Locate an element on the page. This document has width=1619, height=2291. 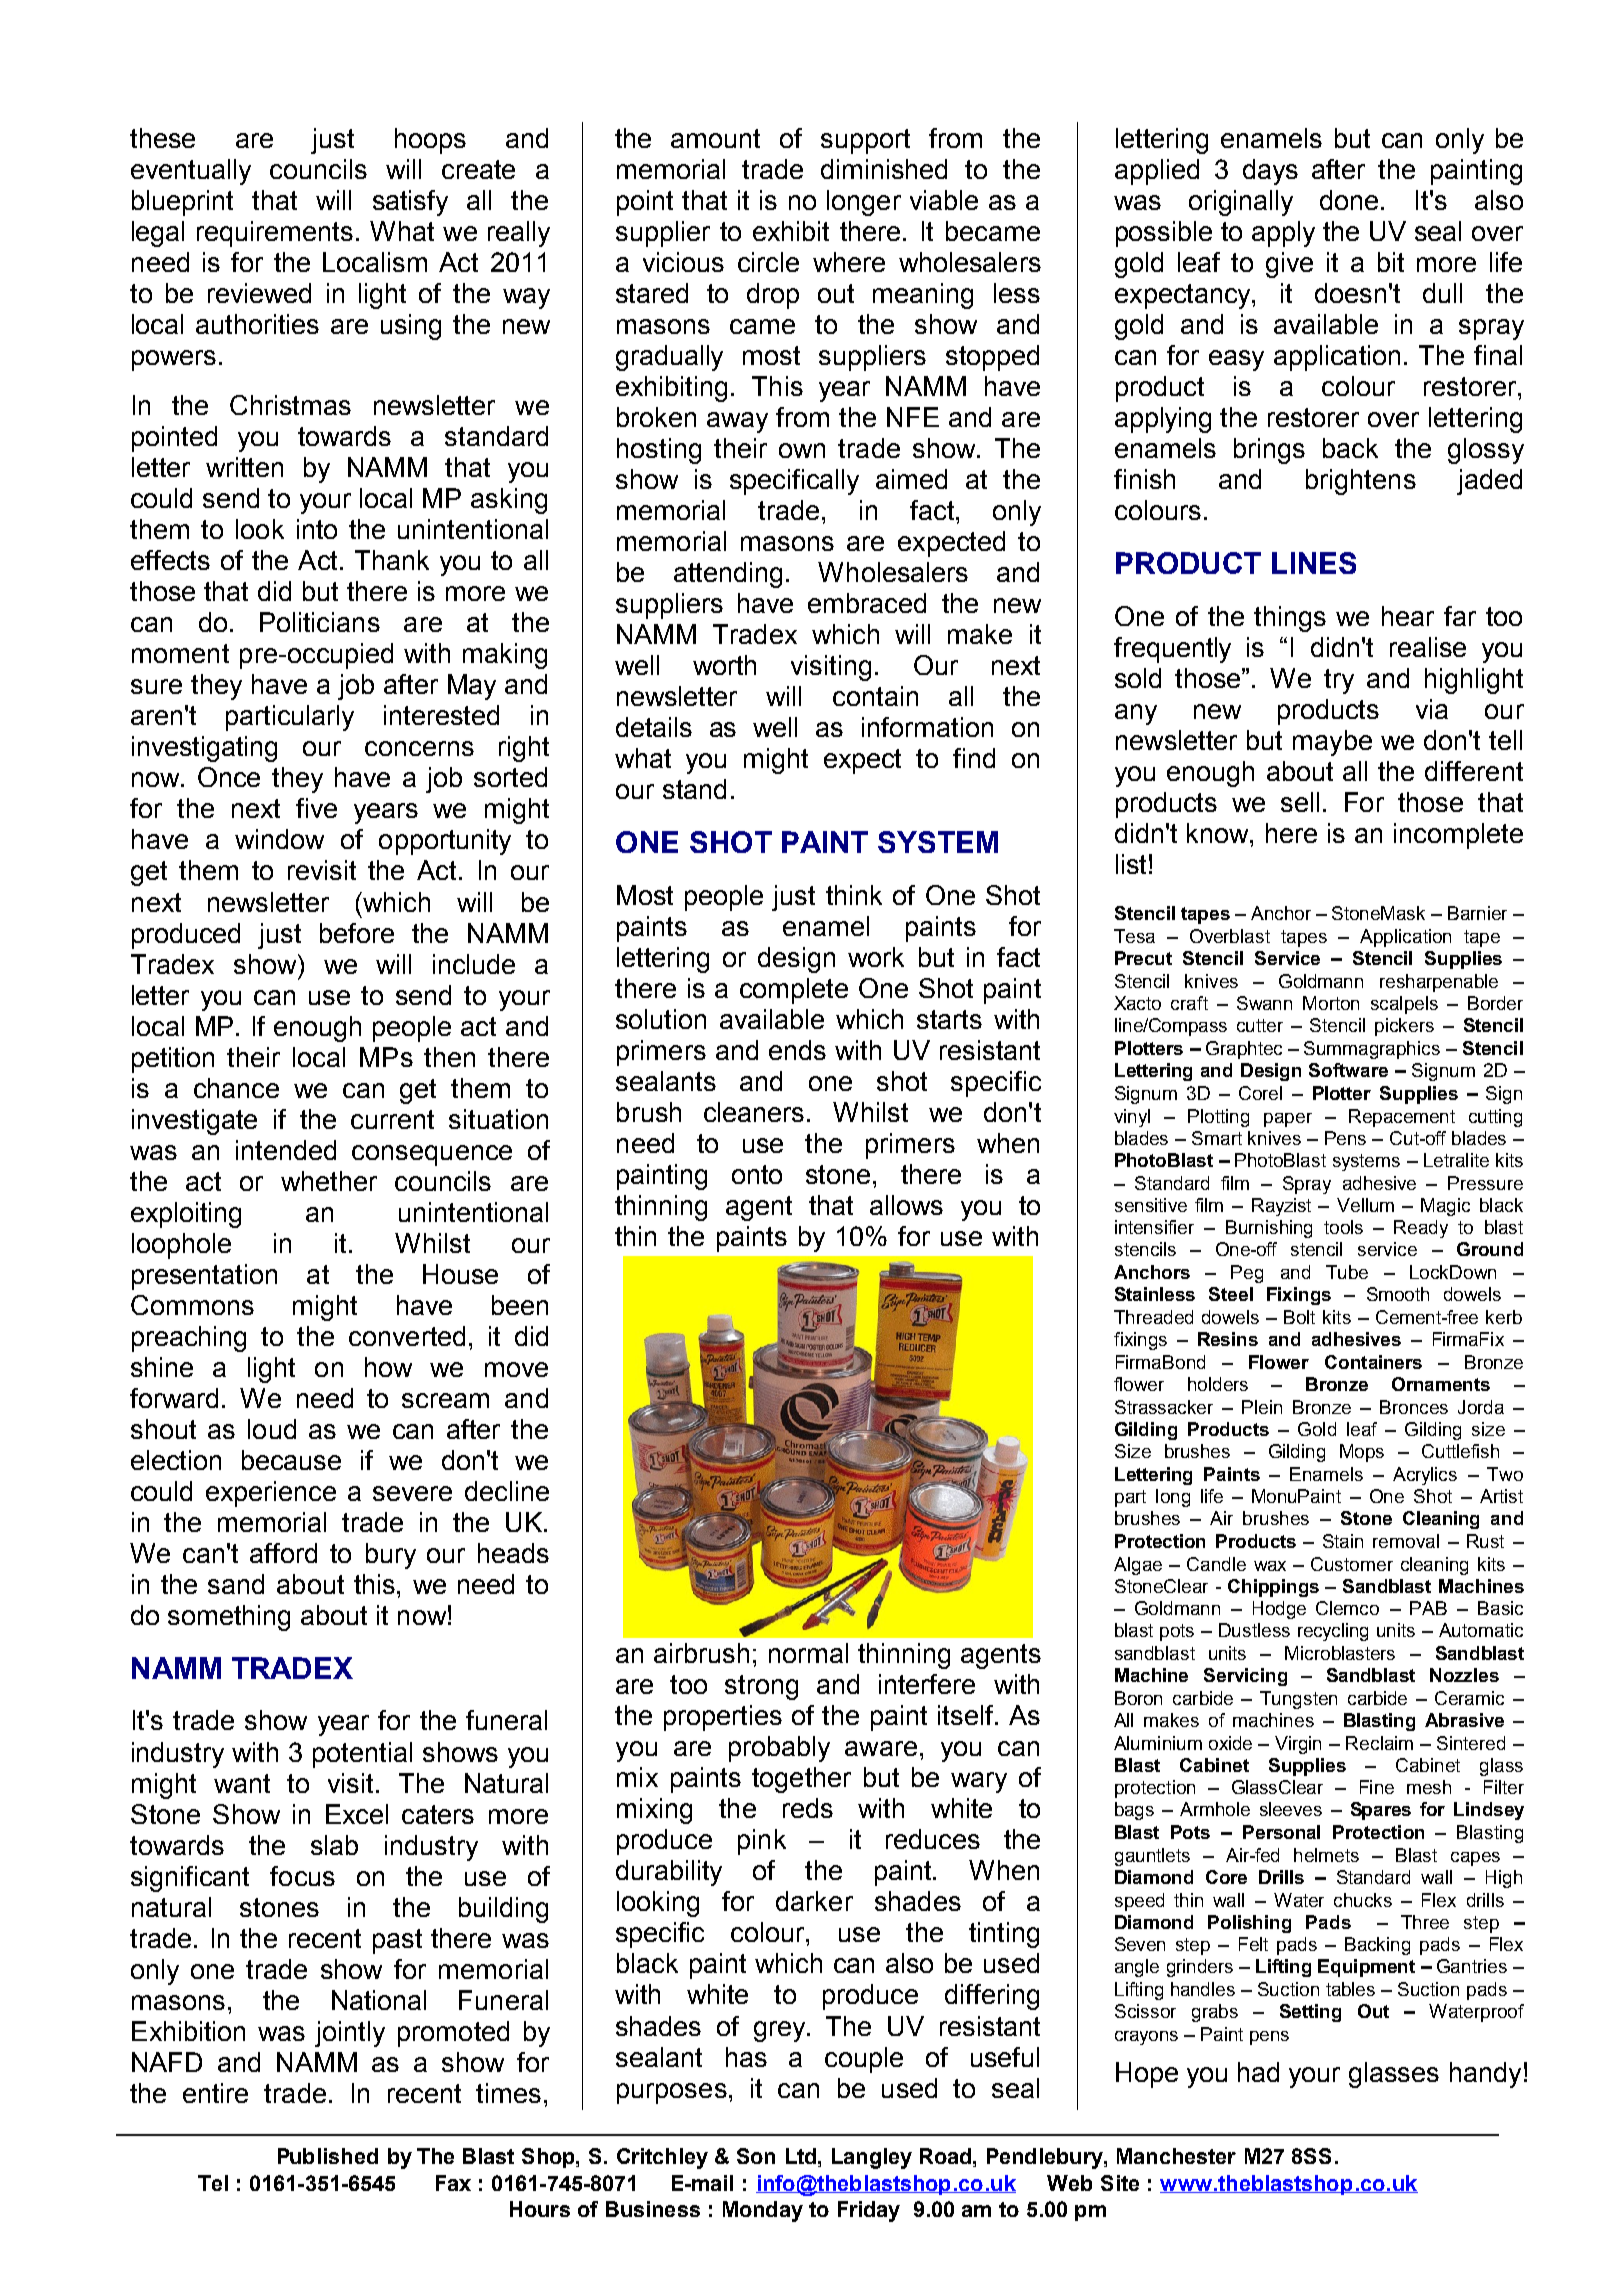
experience is located at coordinates (271, 1494).
